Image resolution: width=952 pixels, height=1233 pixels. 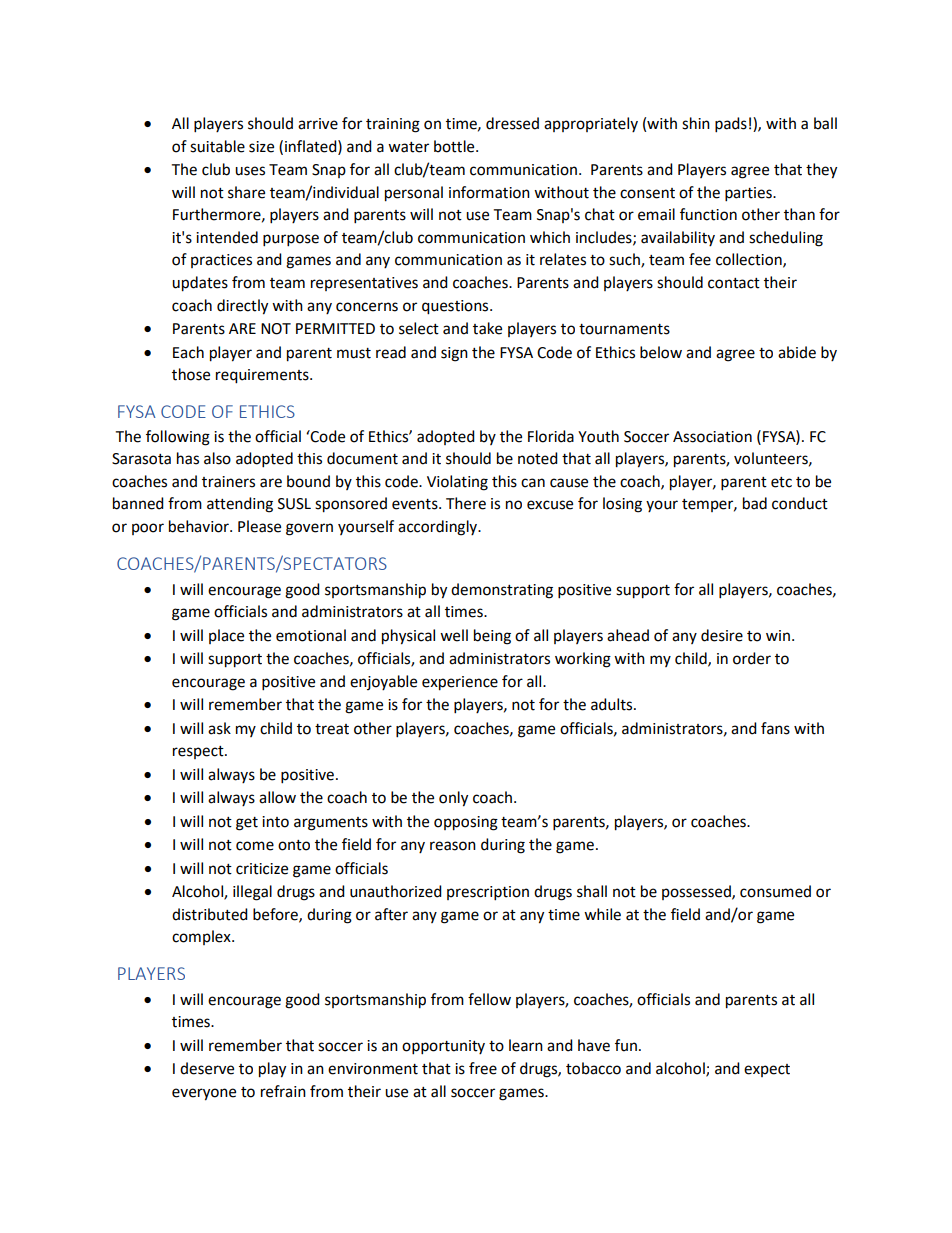 I want to click on sign, so click(x=454, y=354).
